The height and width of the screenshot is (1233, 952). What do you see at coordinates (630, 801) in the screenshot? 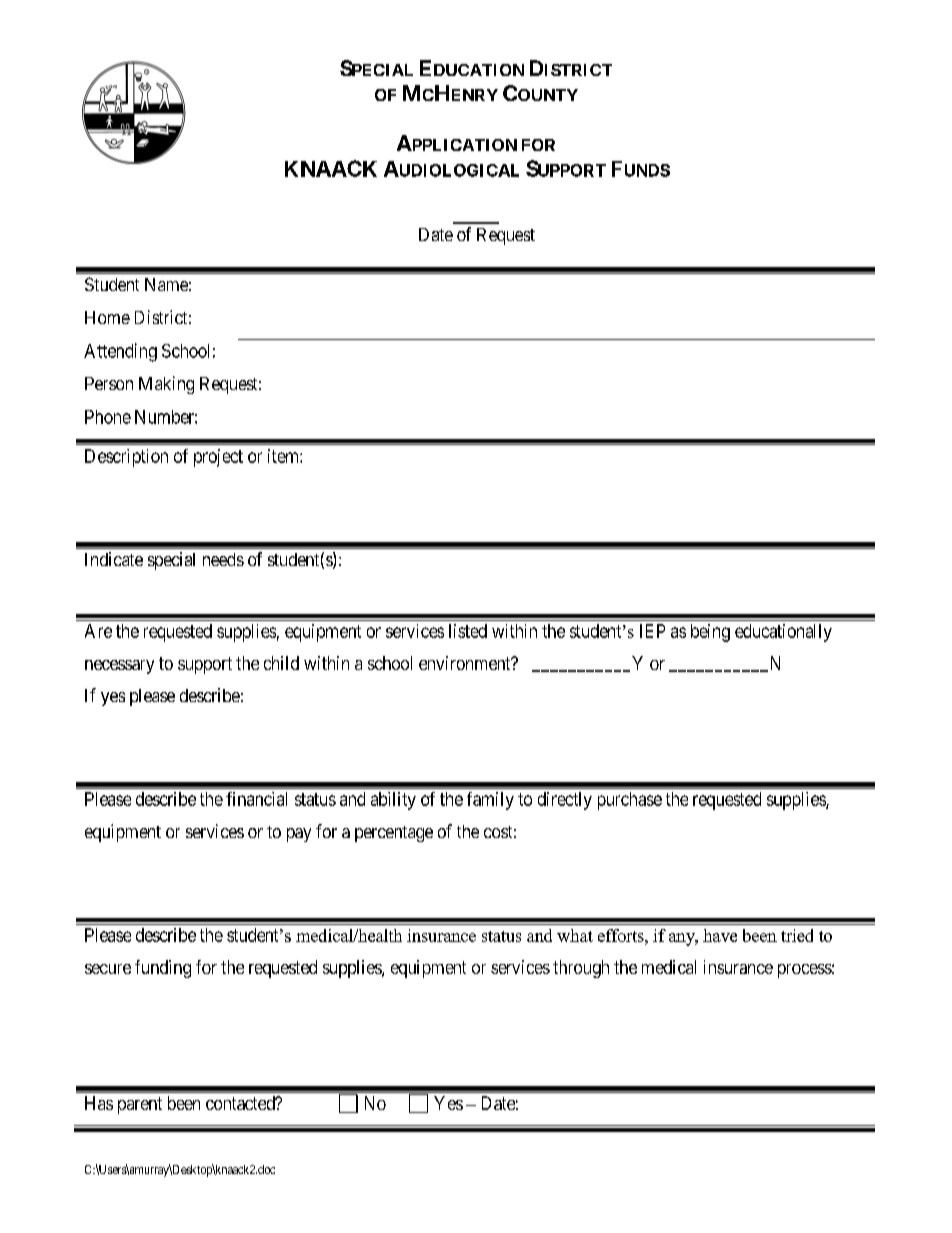
I see `purchase` at bounding box center [630, 801].
